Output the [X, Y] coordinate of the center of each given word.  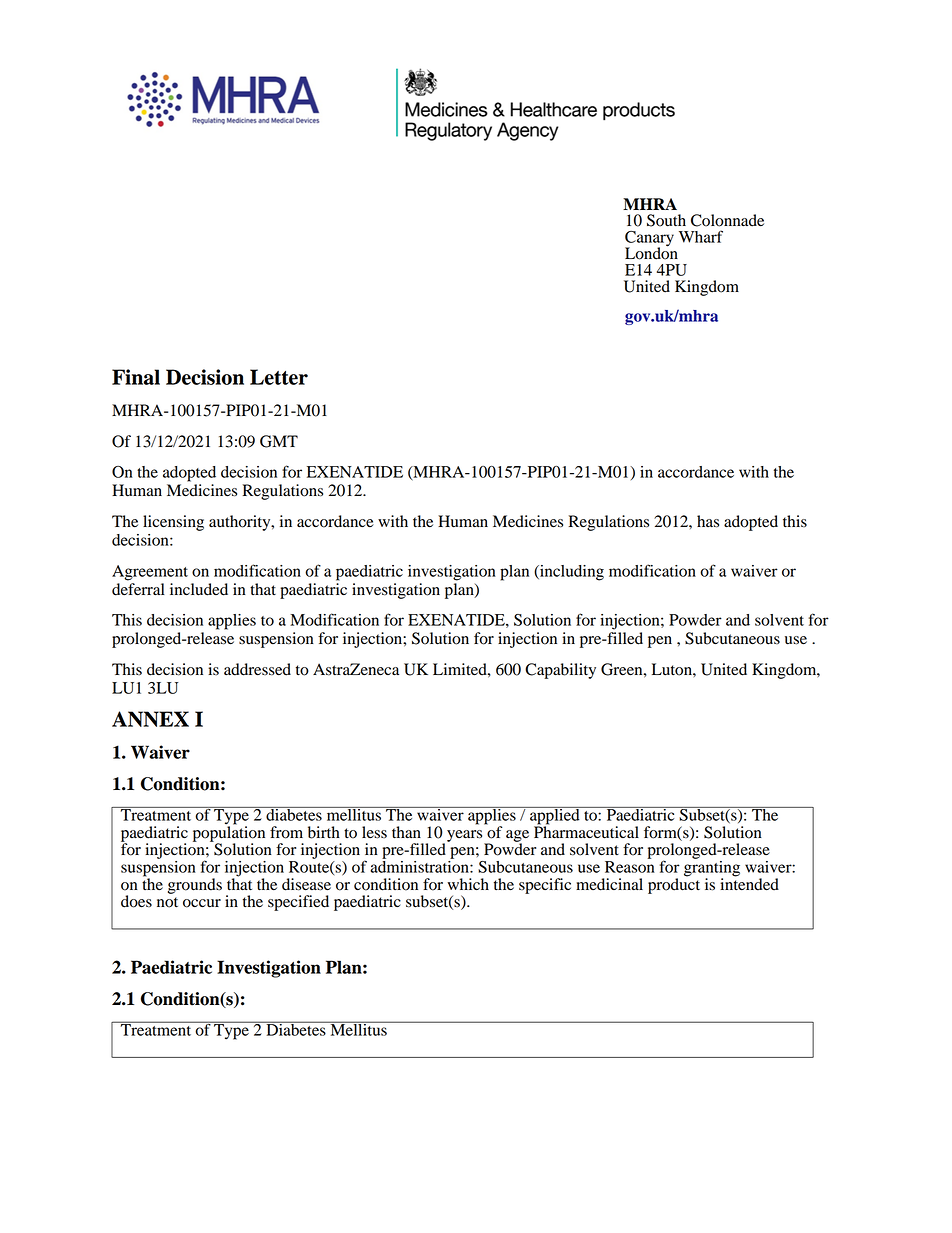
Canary [649, 240]
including [571, 573]
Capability [560, 671]
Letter [279, 377]
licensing [173, 523]
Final [136, 377]
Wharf [701, 236]
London [651, 252]
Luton [673, 669]
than [406, 832]
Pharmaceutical [586, 831]
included [199, 589]
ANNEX [150, 719]
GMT [279, 441]
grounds [195, 886]
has [708, 521]
